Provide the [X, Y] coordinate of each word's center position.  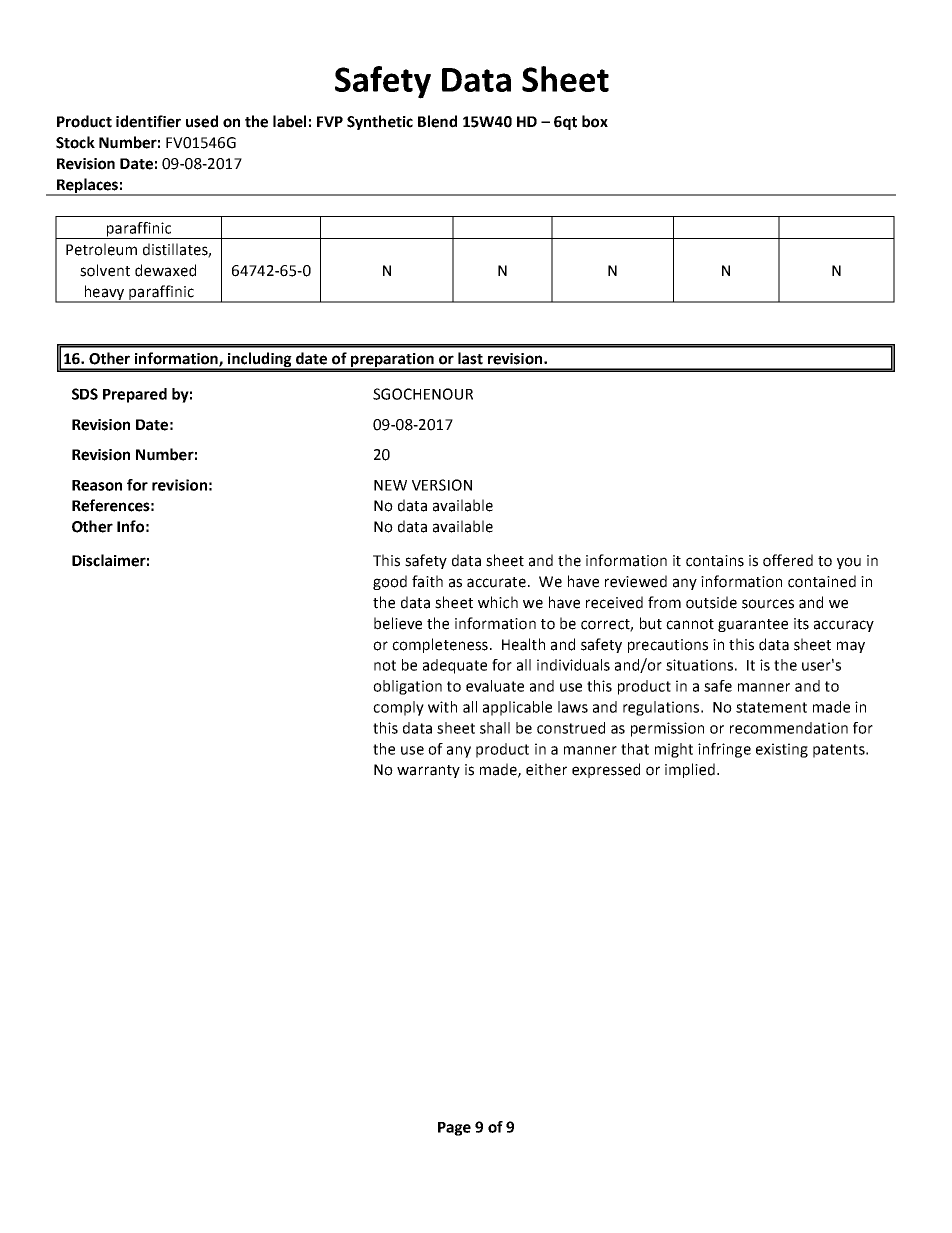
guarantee [753, 625]
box [595, 121]
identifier [148, 121]
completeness [440, 645]
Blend [437, 121]
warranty [428, 771]
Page [454, 1129]
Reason [97, 485]
